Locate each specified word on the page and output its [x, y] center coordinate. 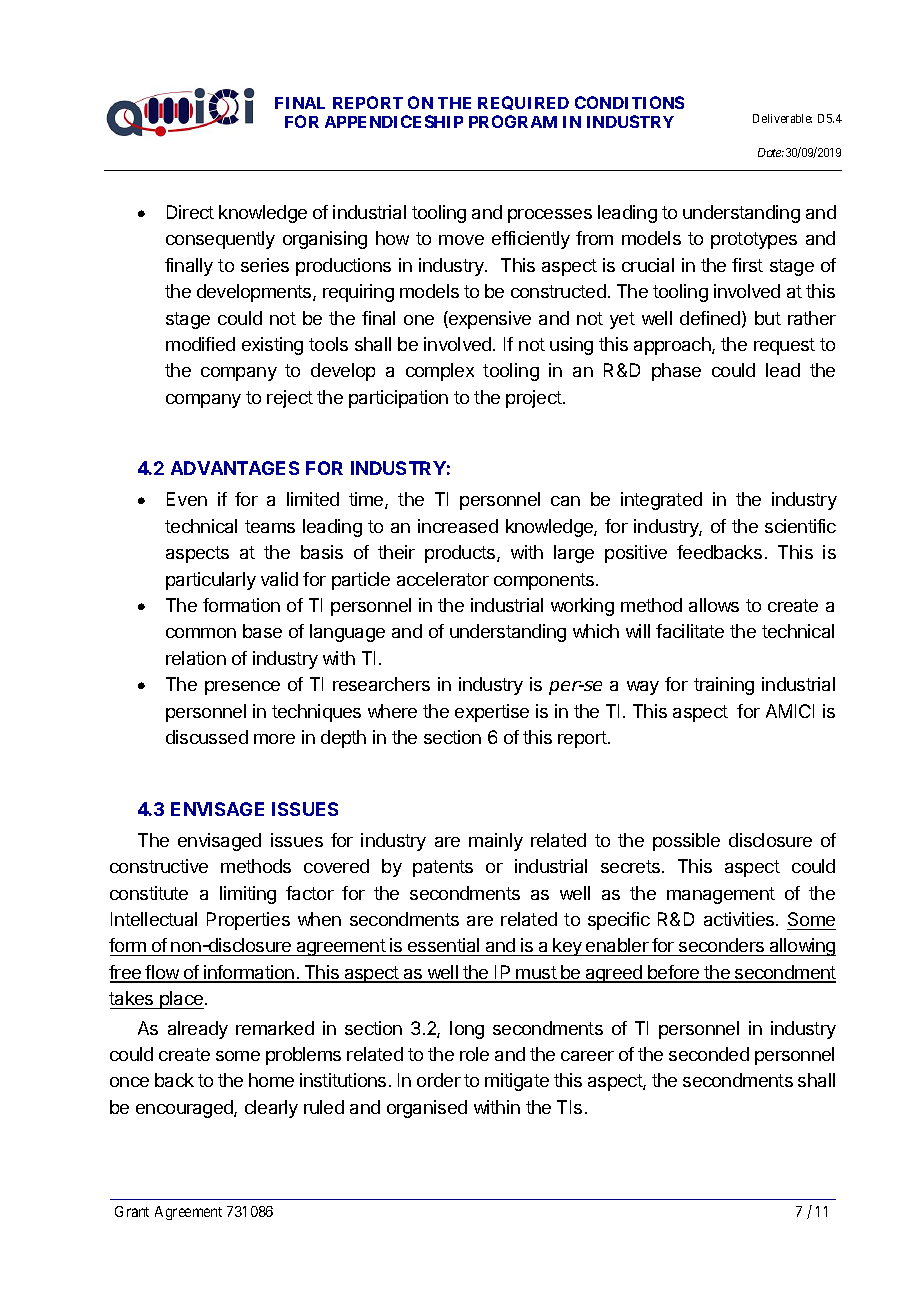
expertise [492, 713]
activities [740, 919]
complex [440, 372]
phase [676, 372]
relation [196, 658]
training [724, 686]
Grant [132, 1211]
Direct [190, 212]
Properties [248, 921]
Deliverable [782, 118]
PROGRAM [513, 121]
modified [200, 344]
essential [444, 947]
